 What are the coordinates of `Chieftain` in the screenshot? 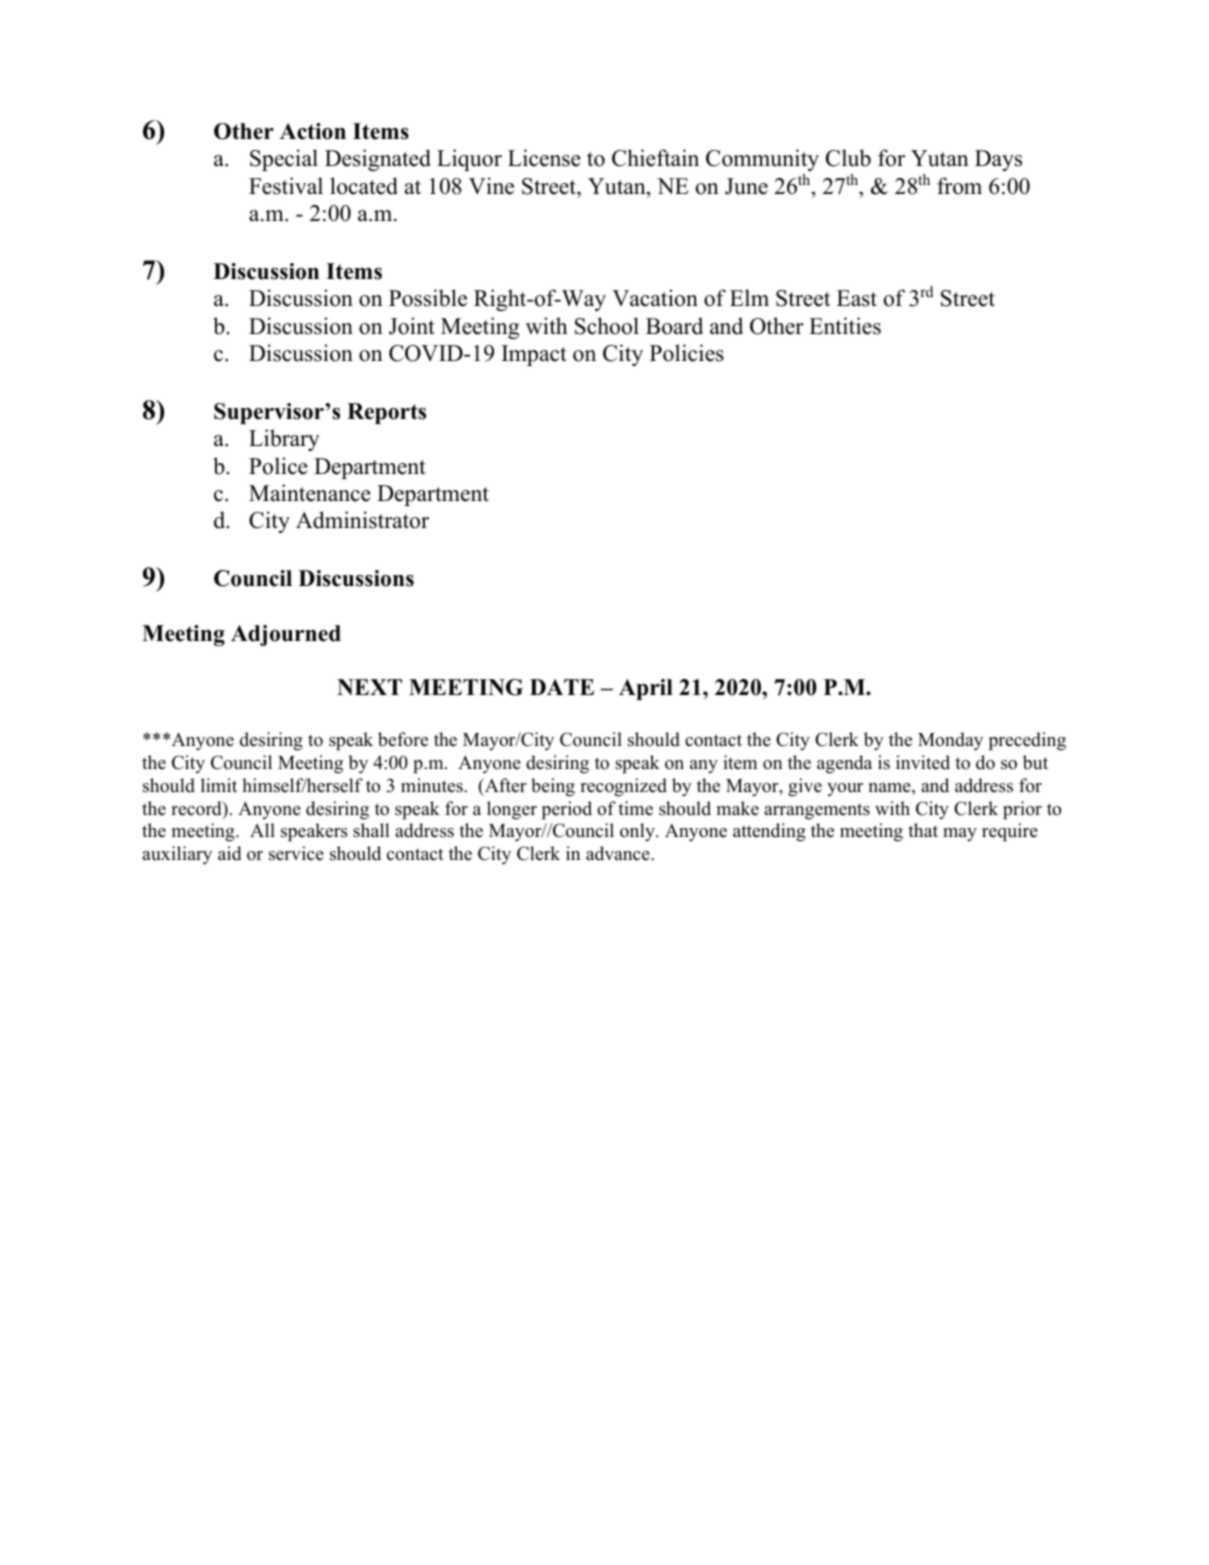 It's located at (655, 158).
